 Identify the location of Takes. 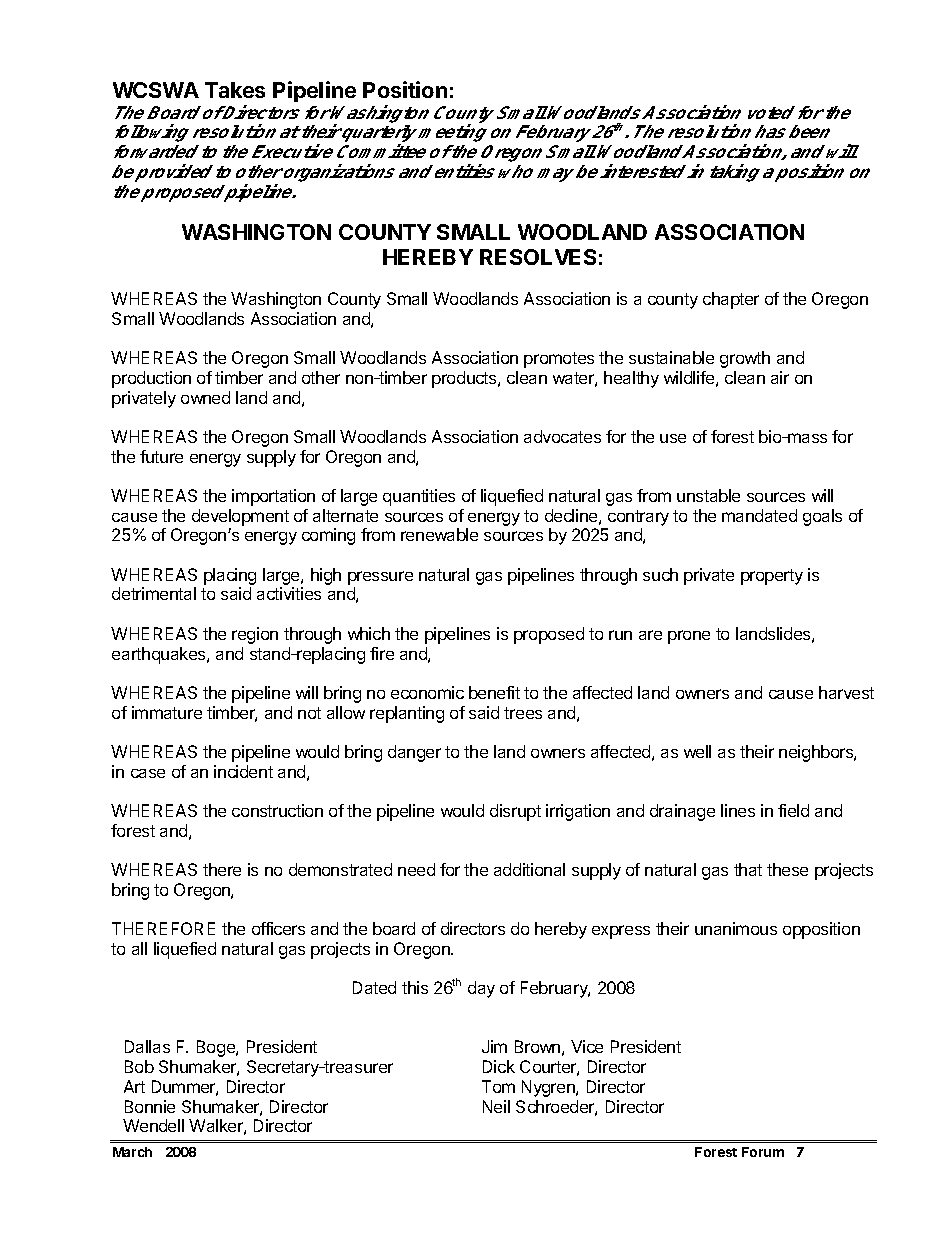
(235, 90).
